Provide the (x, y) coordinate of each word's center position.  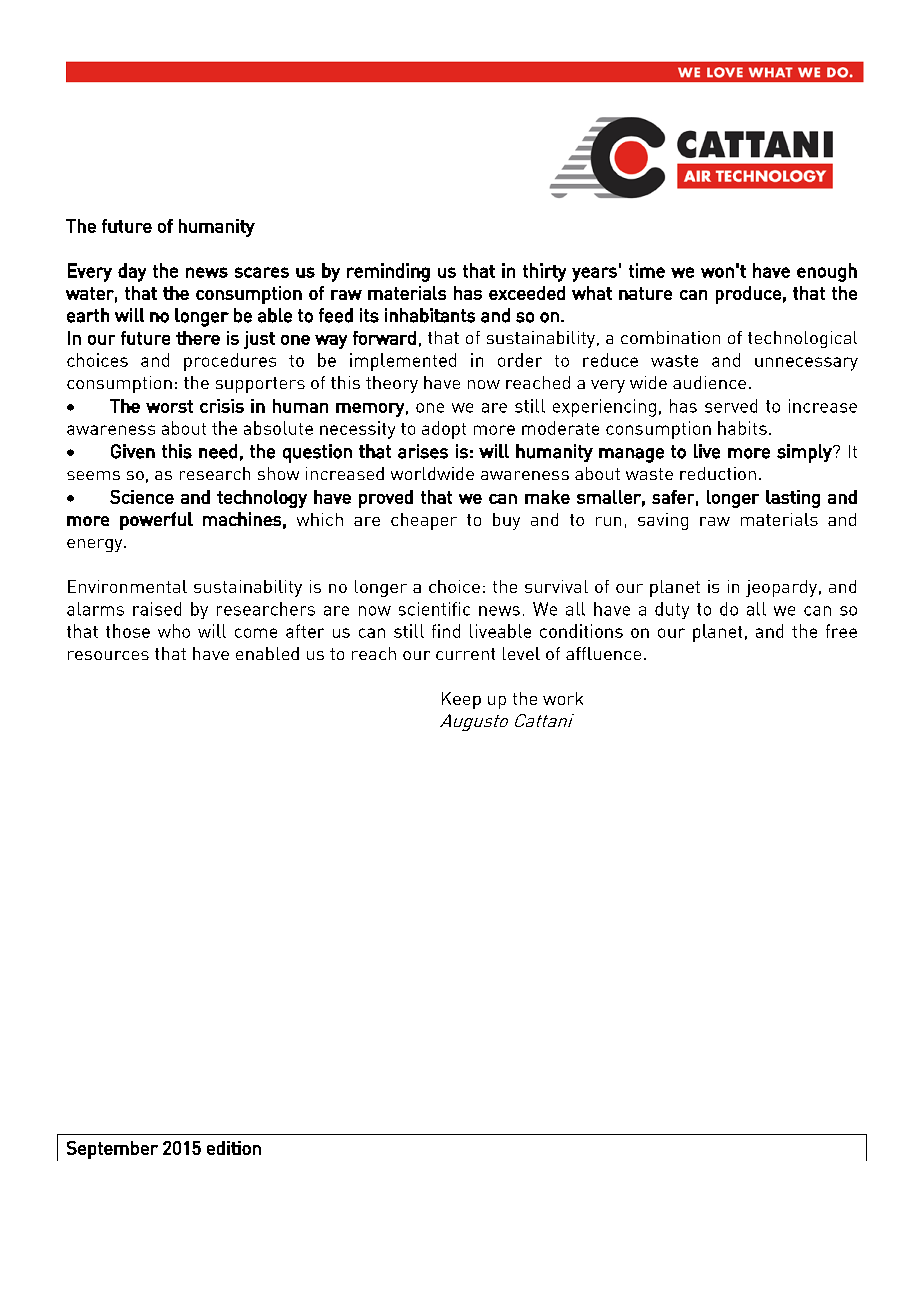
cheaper (424, 521)
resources (108, 655)
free (841, 631)
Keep (461, 700)
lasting (793, 499)
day (132, 272)
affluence (603, 653)
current (465, 654)
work (563, 698)
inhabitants (430, 315)
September (112, 1150)
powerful (156, 521)
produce (748, 295)
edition (234, 1148)
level (521, 653)
